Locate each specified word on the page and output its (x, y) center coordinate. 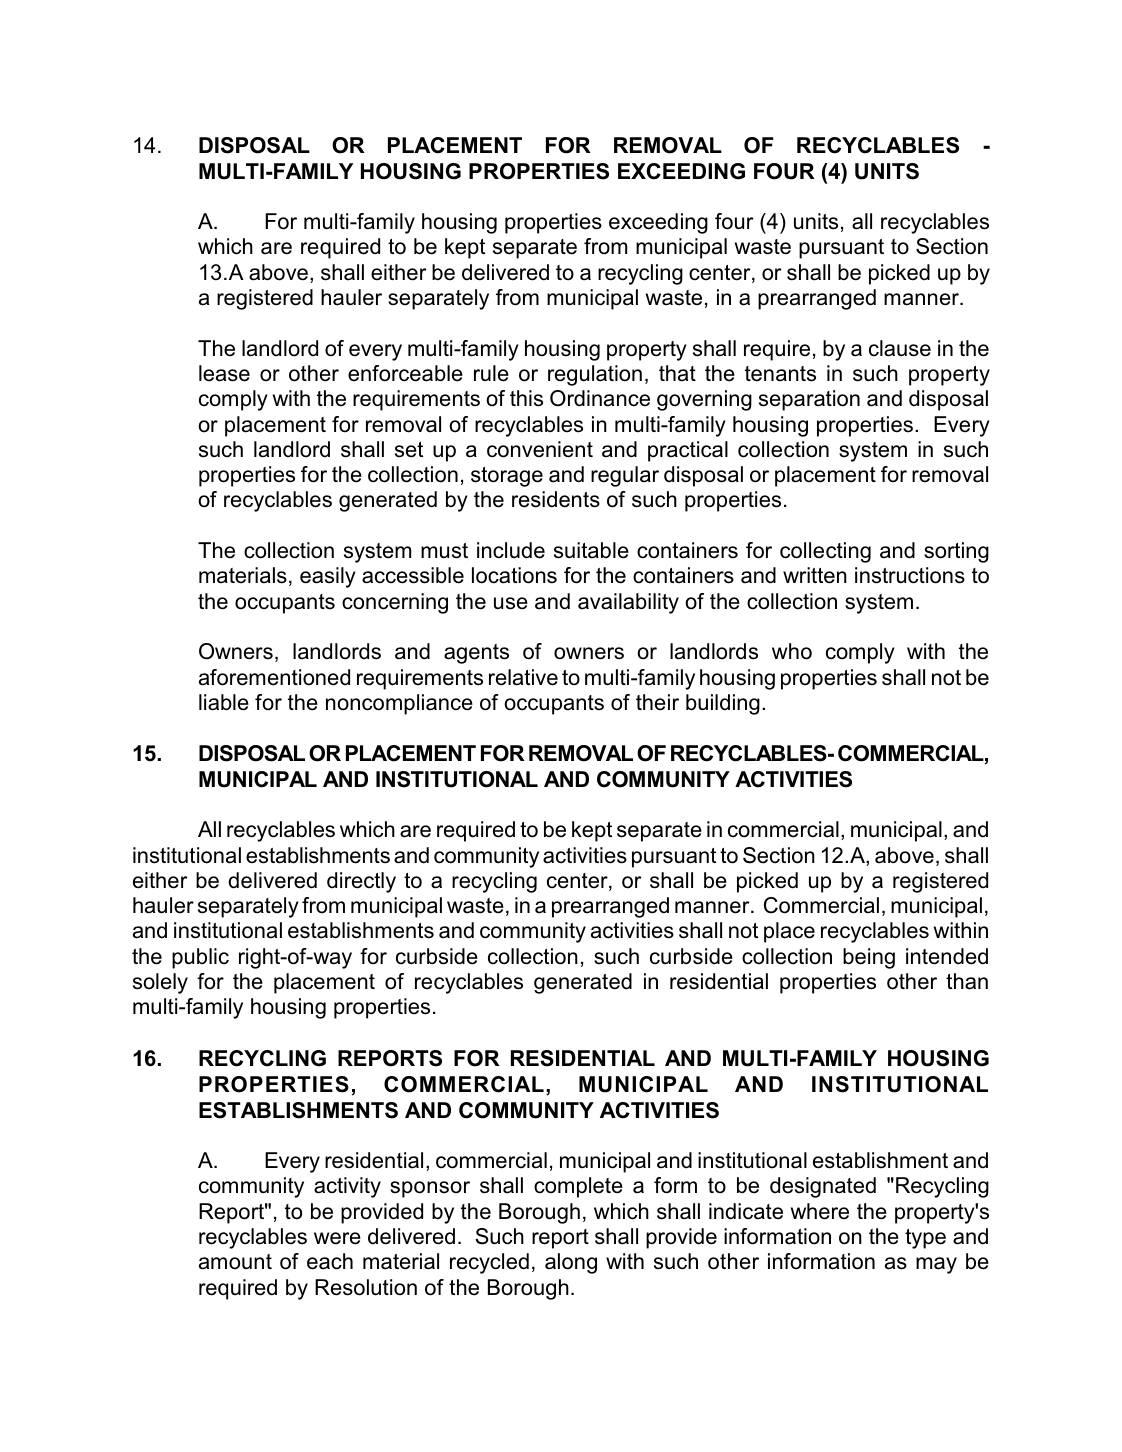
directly (361, 882)
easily (328, 577)
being (869, 958)
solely (160, 983)
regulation (595, 375)
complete (578, 1187)
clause (900, 348)
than (967, 981)
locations (514, 575)
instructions (910, 575)
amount (235, 1262)
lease (224, 373)
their (657, 702)
